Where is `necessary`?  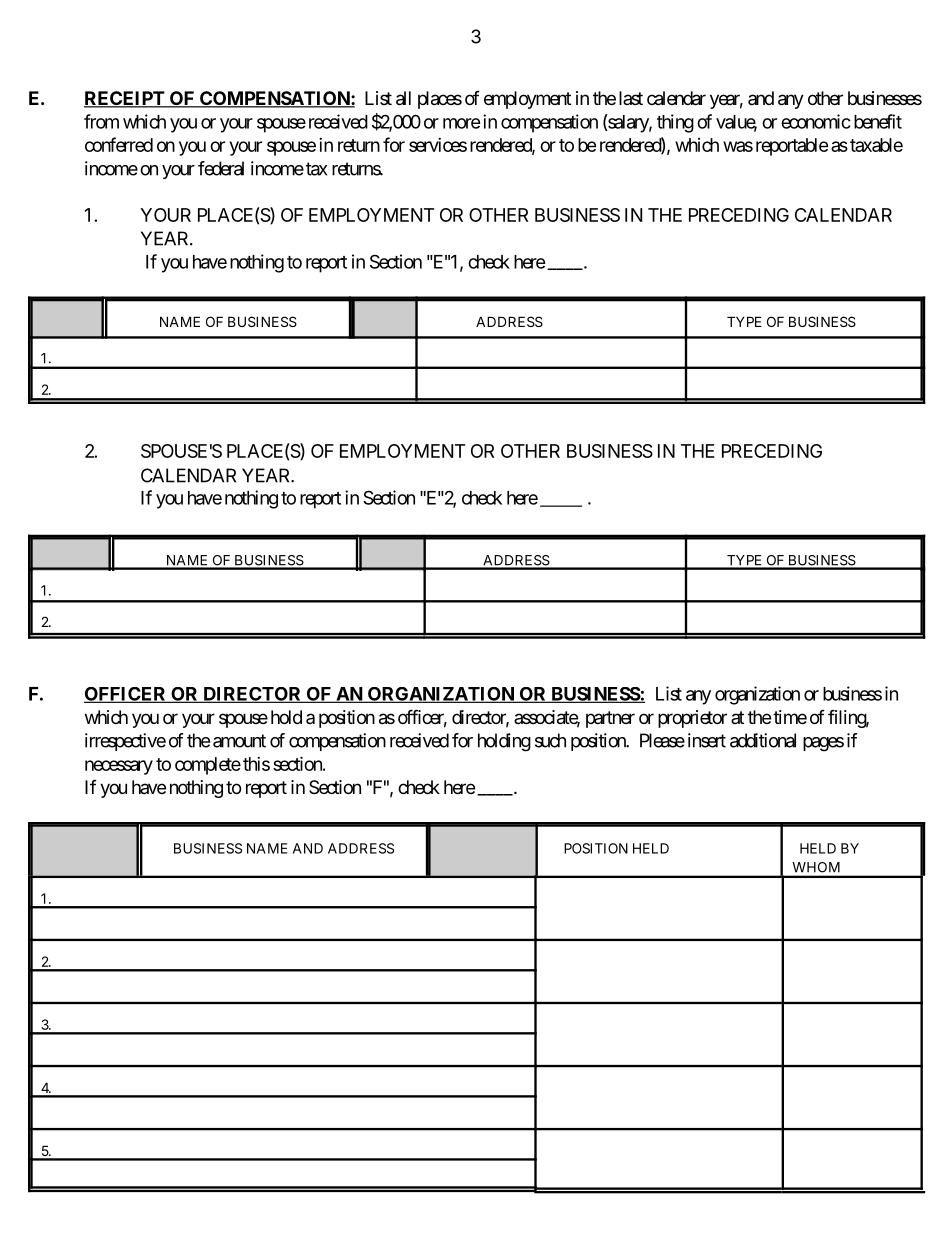
necessary is located at coordinates (119, 767).
